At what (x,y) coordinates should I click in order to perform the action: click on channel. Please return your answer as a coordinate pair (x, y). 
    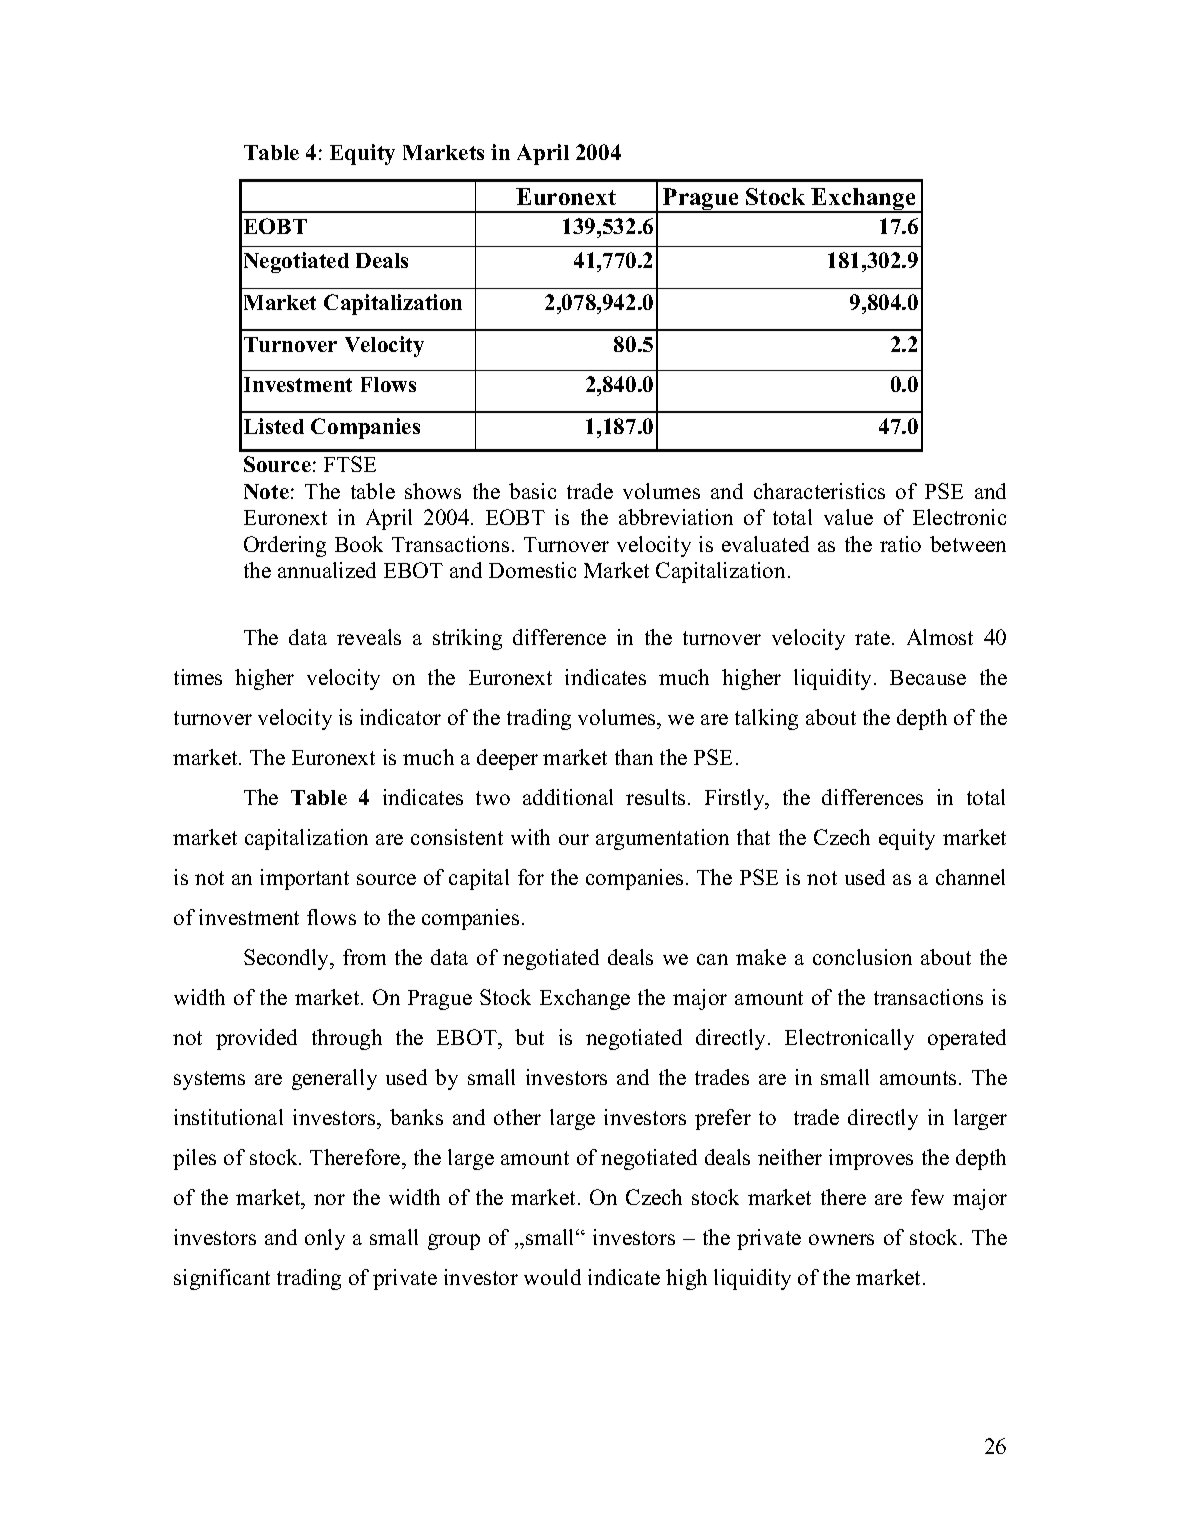
    Looking at the image, I should click on (970, 877).
